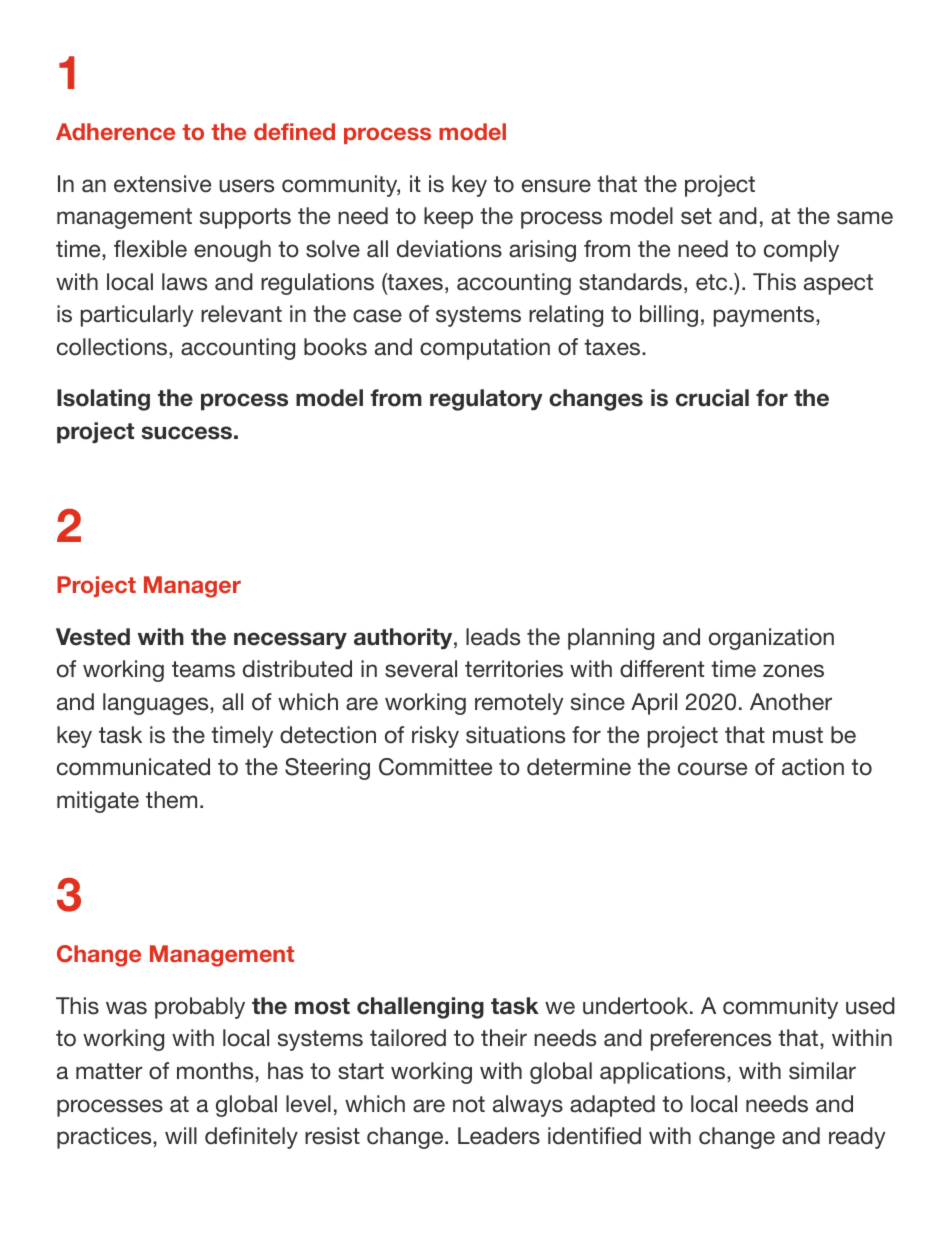  I want to click on crucial, so click(712, 398).
